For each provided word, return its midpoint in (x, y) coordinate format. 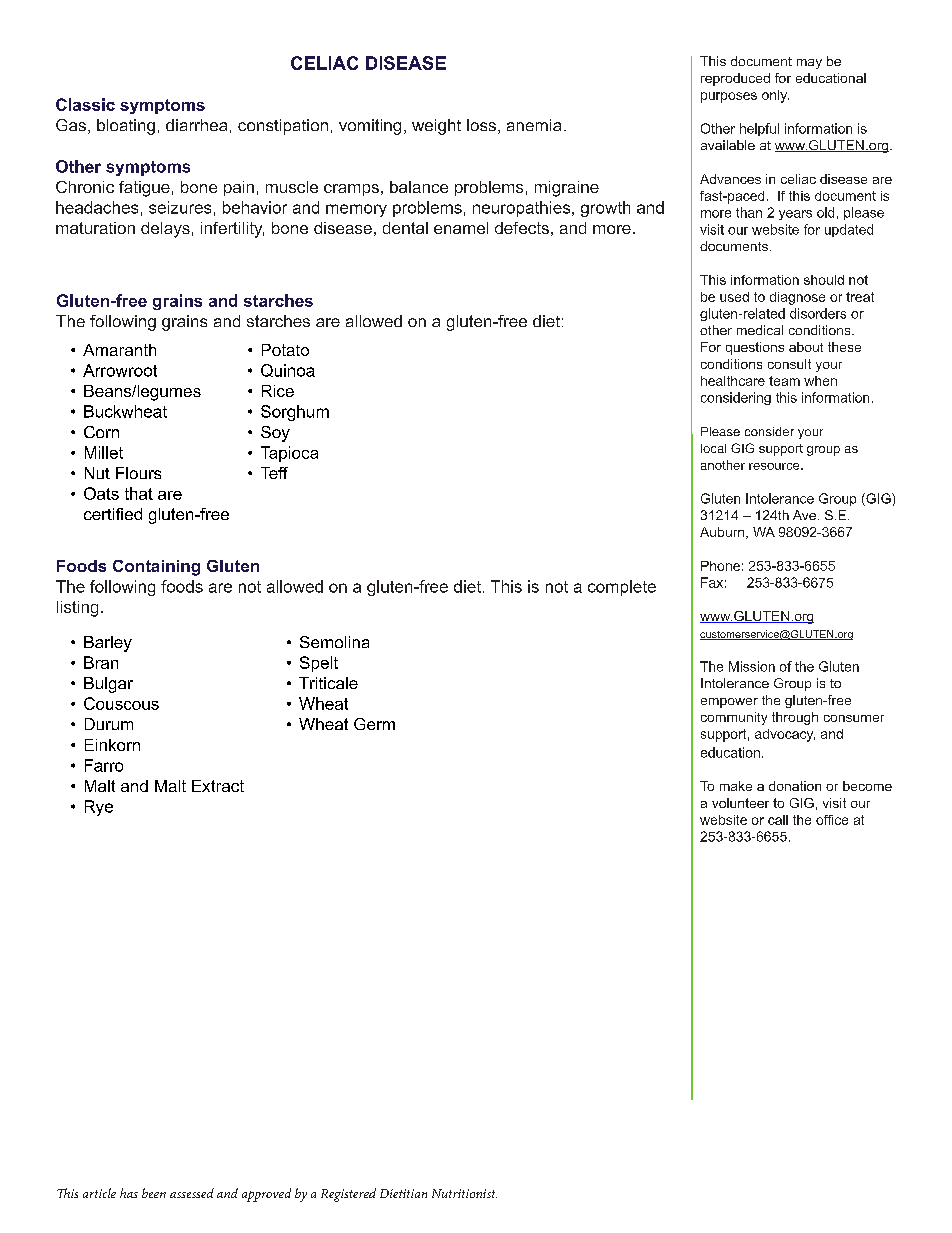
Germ (374, 724)
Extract (218, 786)
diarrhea (196, 125)
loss (481, 125)
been (154, 1193)
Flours (138, 473)
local (713, 448)
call (778, 820)
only (775, 96)
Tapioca (289, 454)
